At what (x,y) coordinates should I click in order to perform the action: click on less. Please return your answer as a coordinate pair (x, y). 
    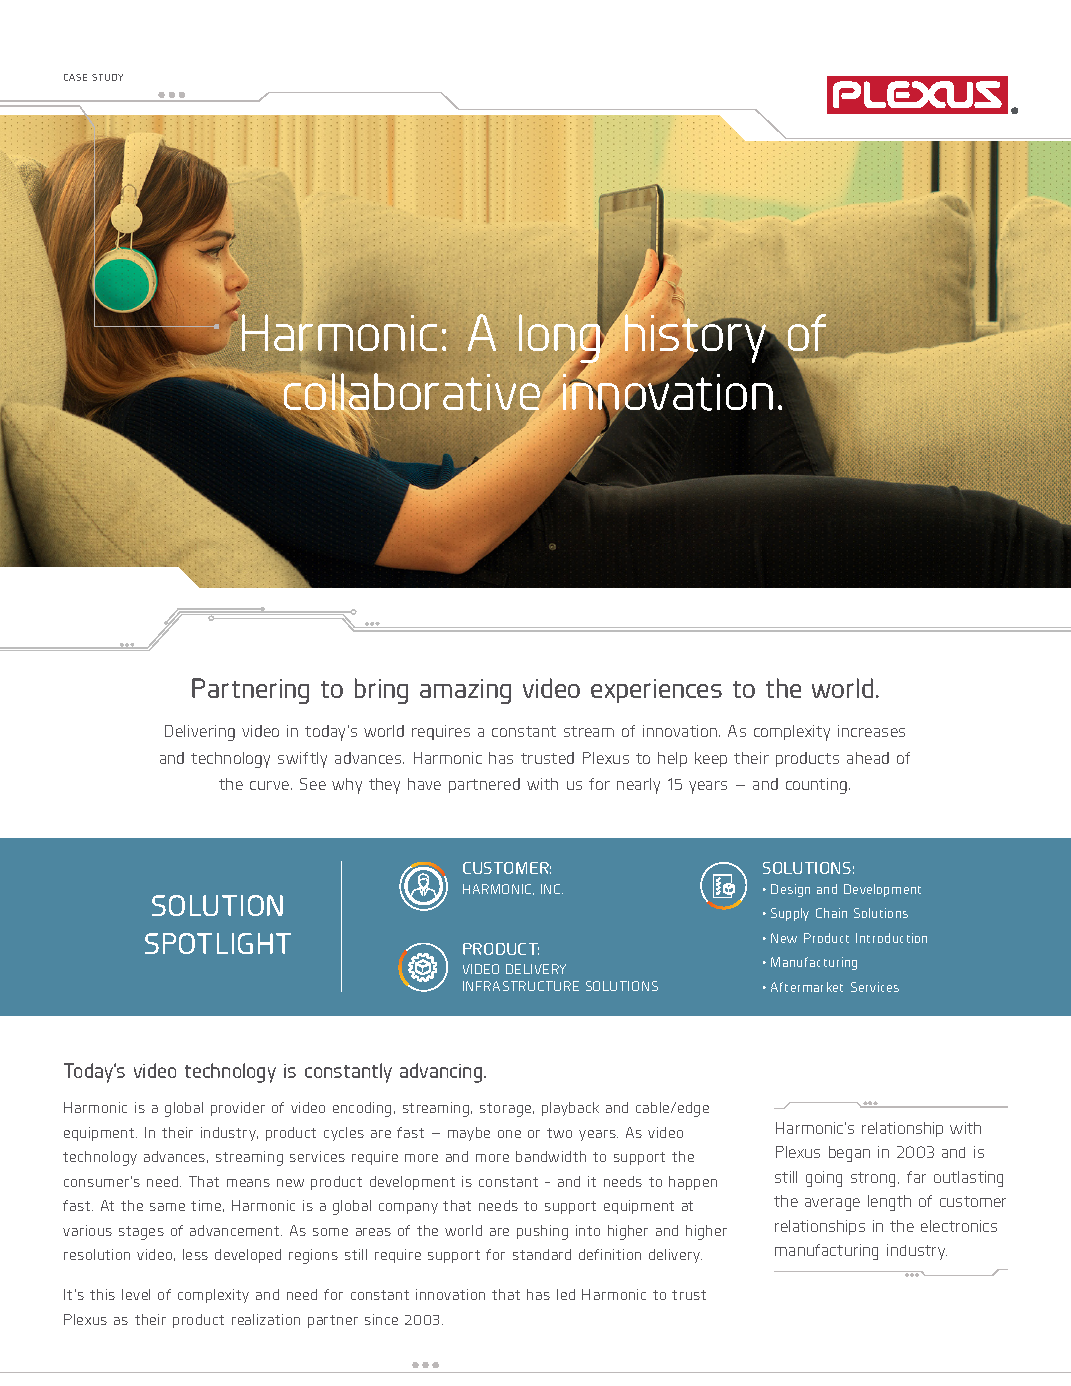
    Looking at the image, I should click on (195, 1254).
